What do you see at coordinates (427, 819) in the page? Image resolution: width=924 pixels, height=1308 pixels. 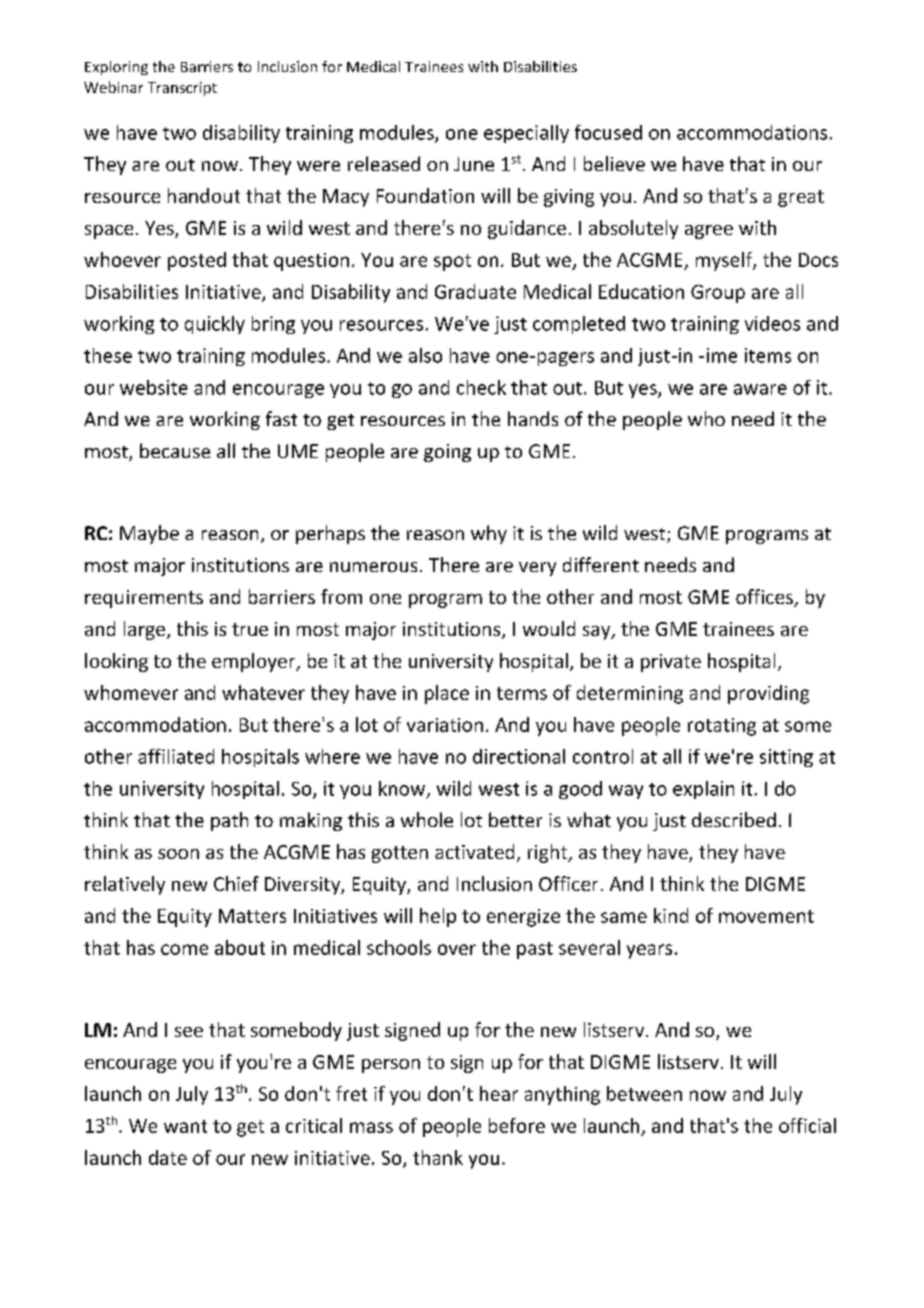 I see `whole` at bounding box center [427, 819].
